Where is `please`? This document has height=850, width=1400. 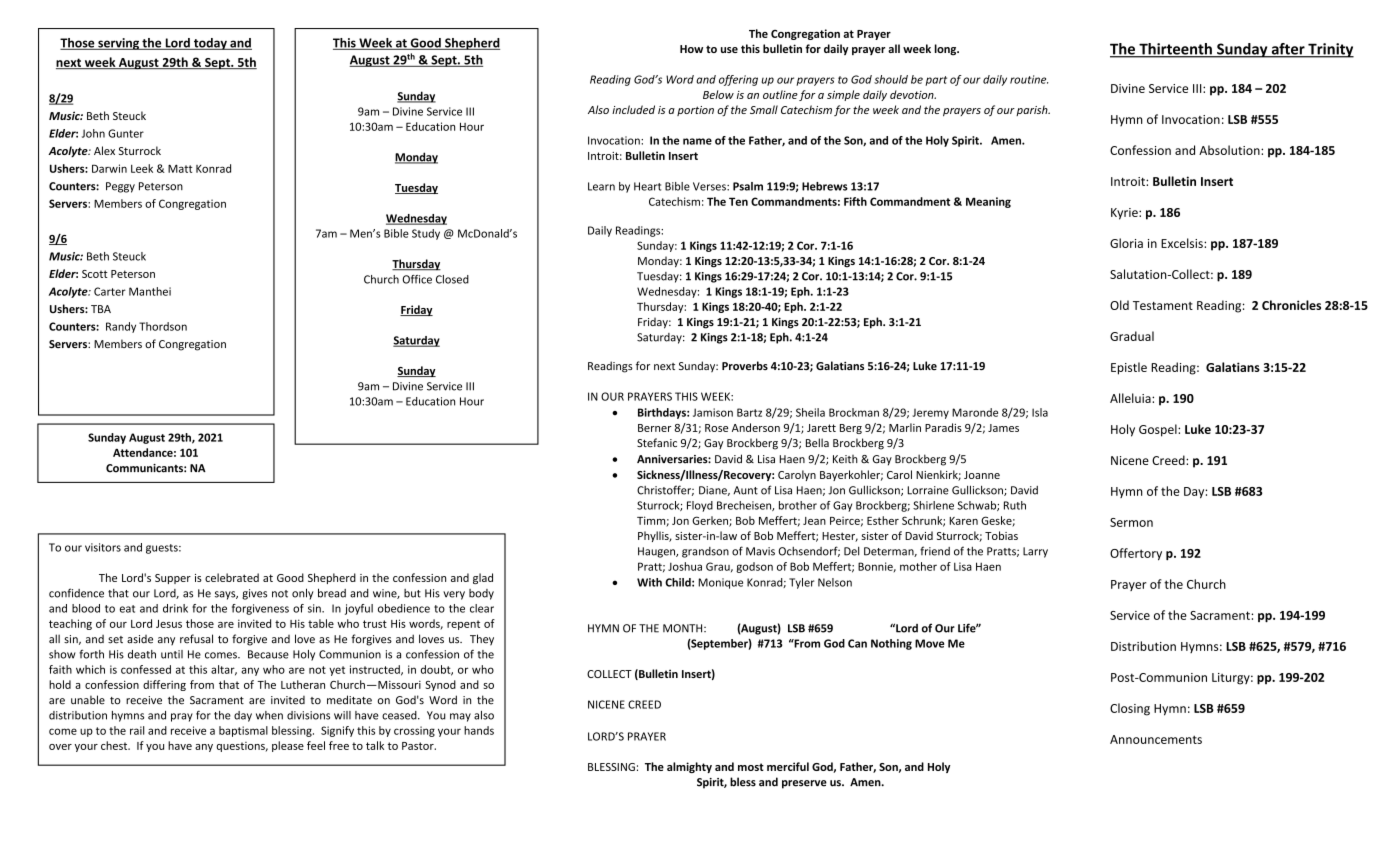 please is located at coordinates (288, 746).
